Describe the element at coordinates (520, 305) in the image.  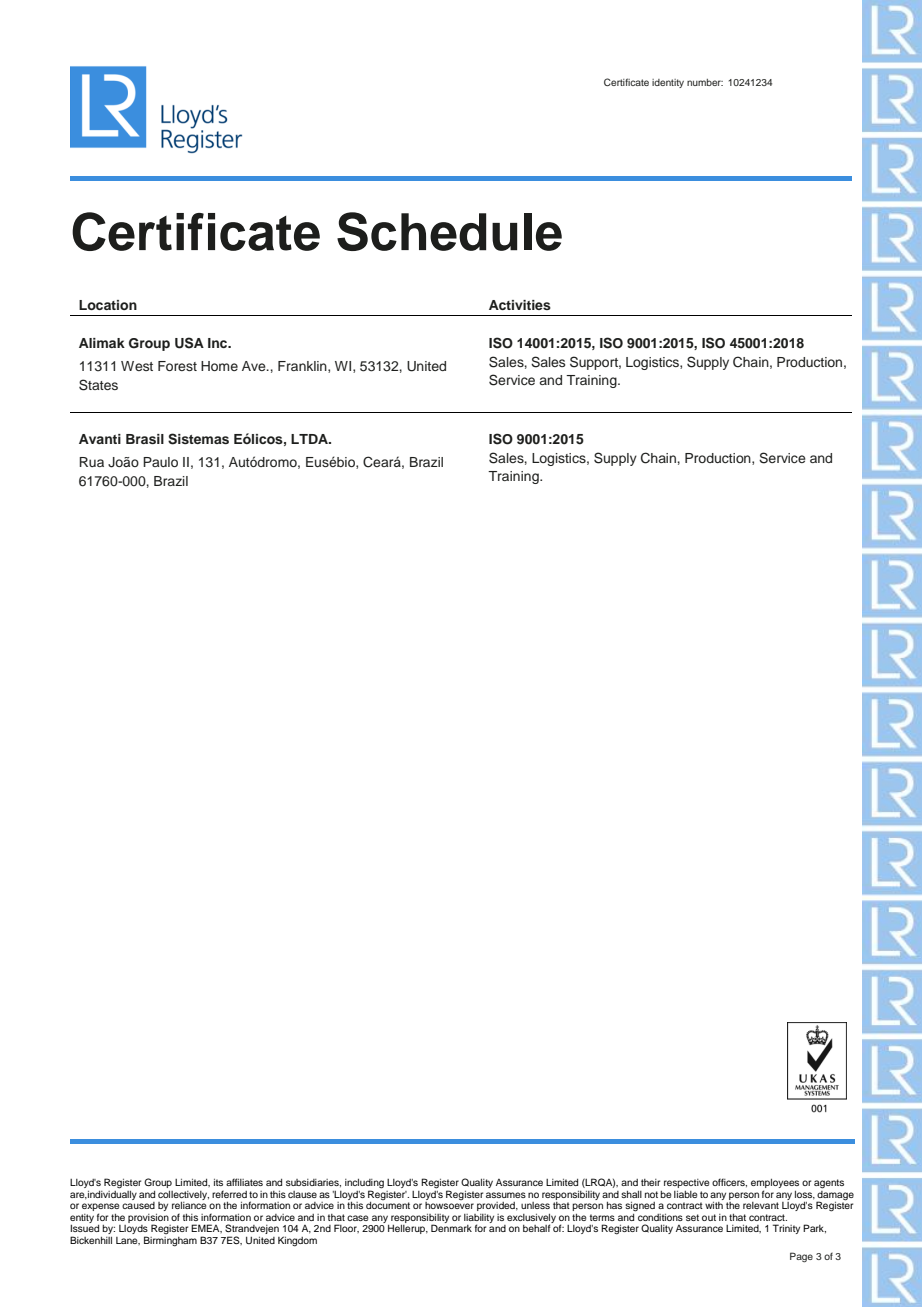
I see `Activities` at that location.
